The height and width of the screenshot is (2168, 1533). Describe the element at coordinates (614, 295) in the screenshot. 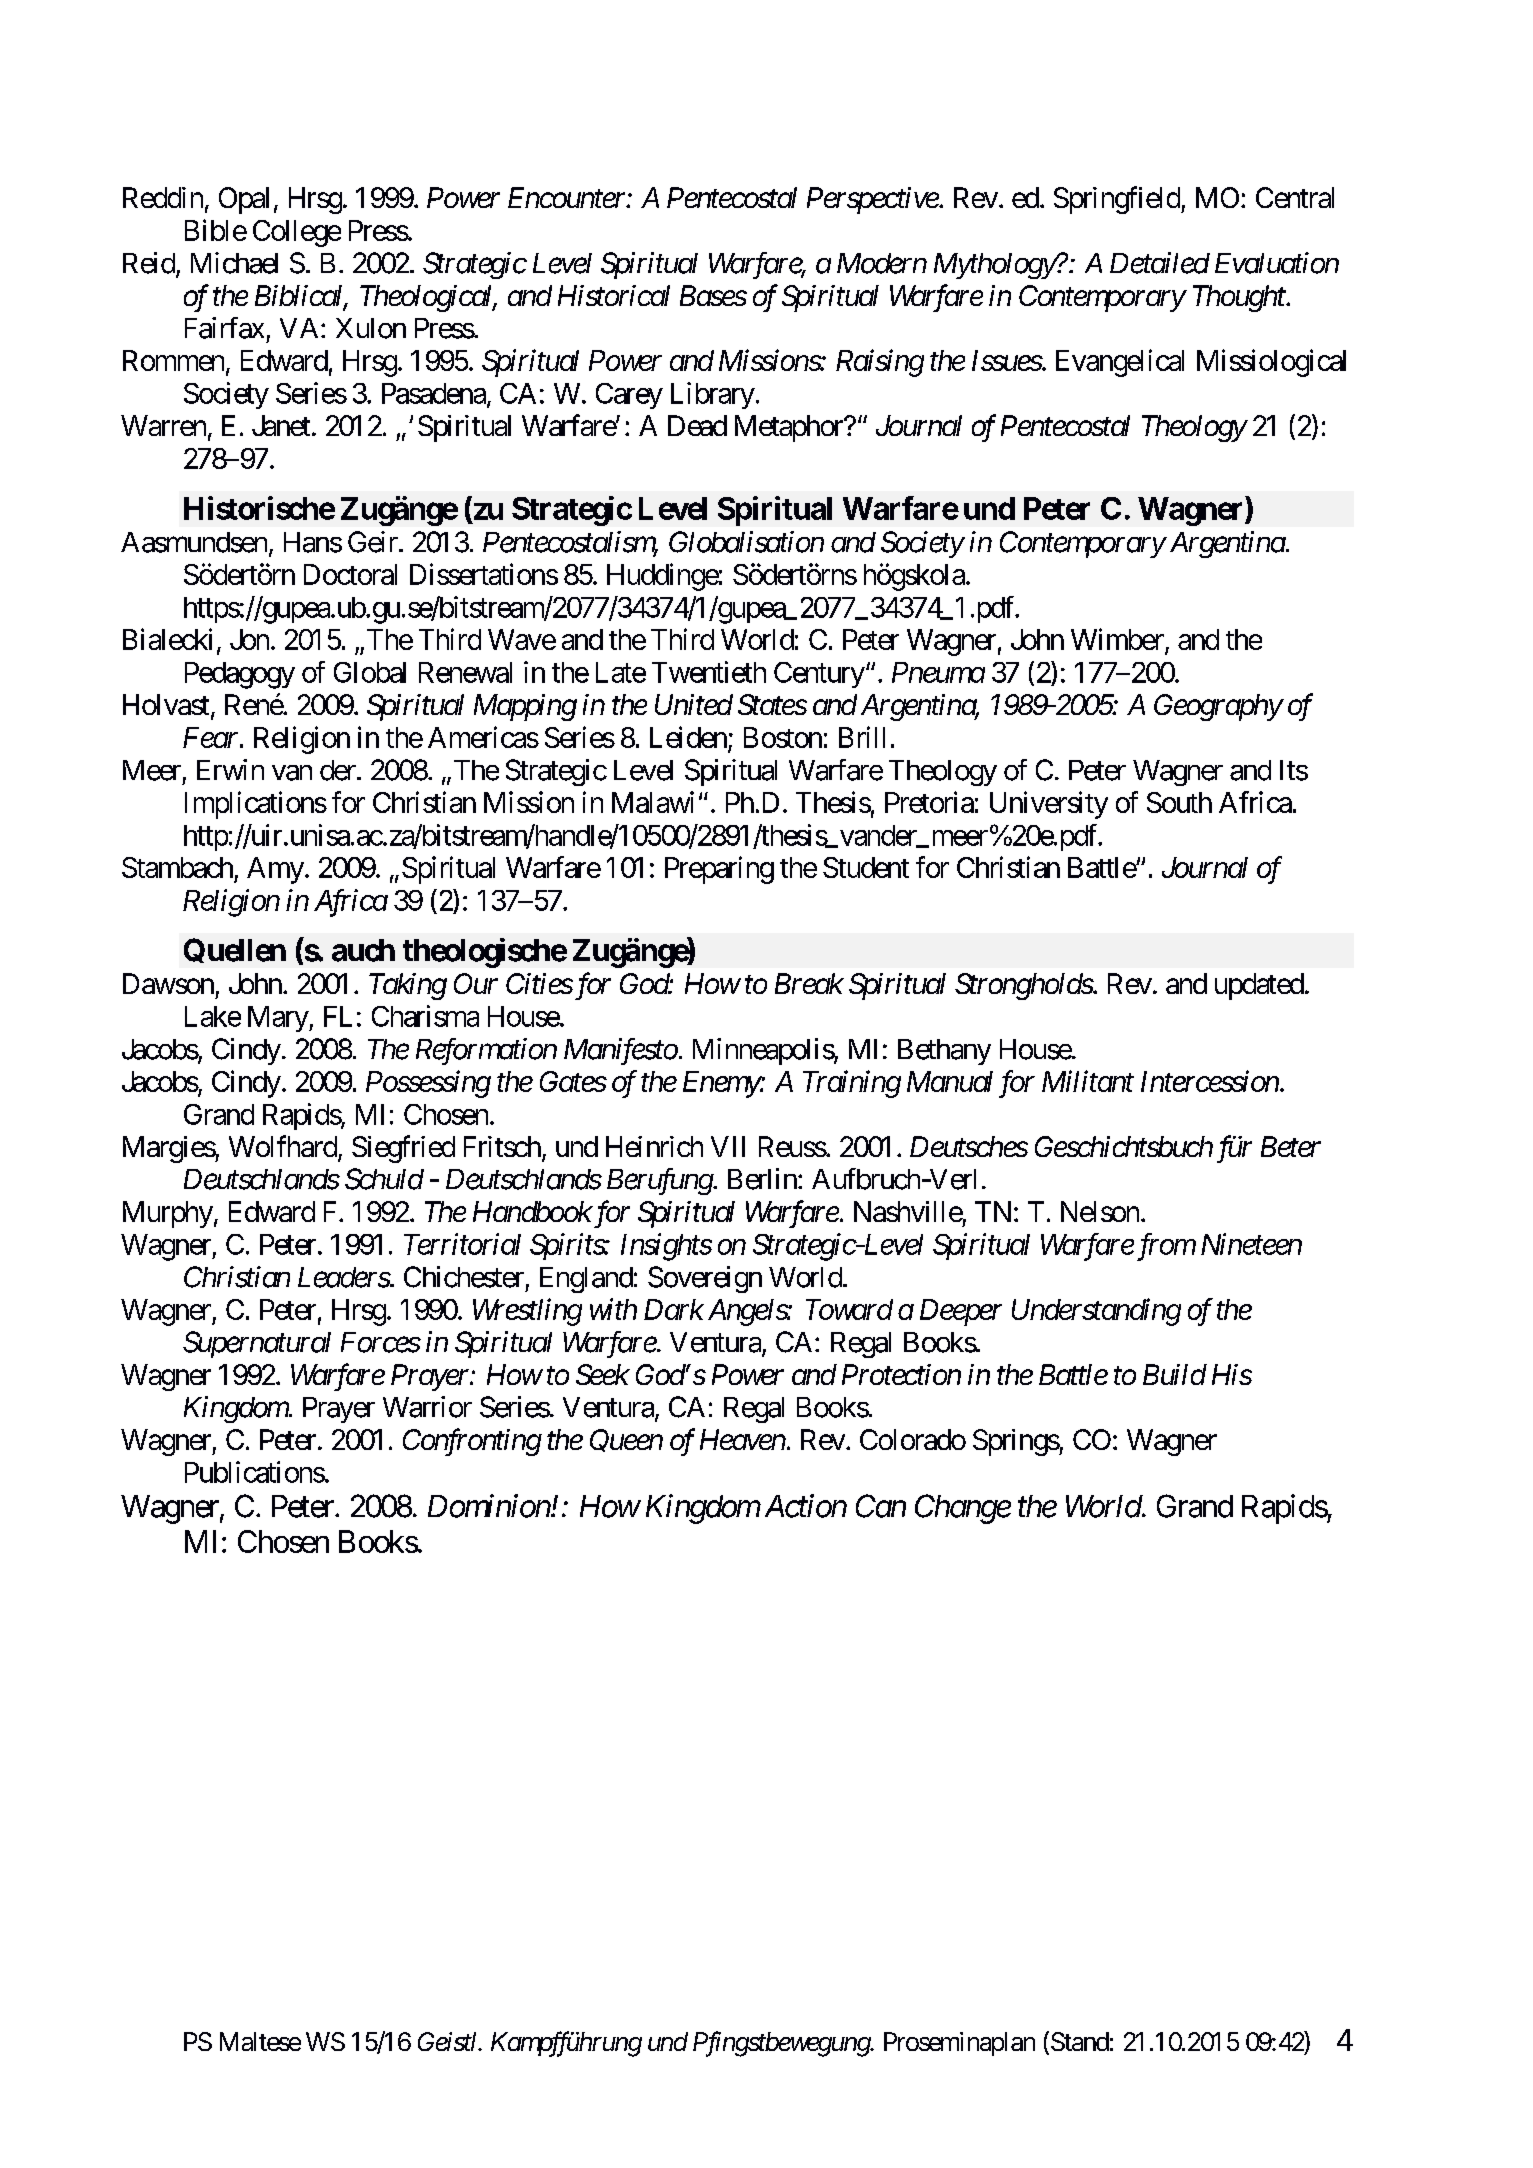

I see `Historical` at that location.
